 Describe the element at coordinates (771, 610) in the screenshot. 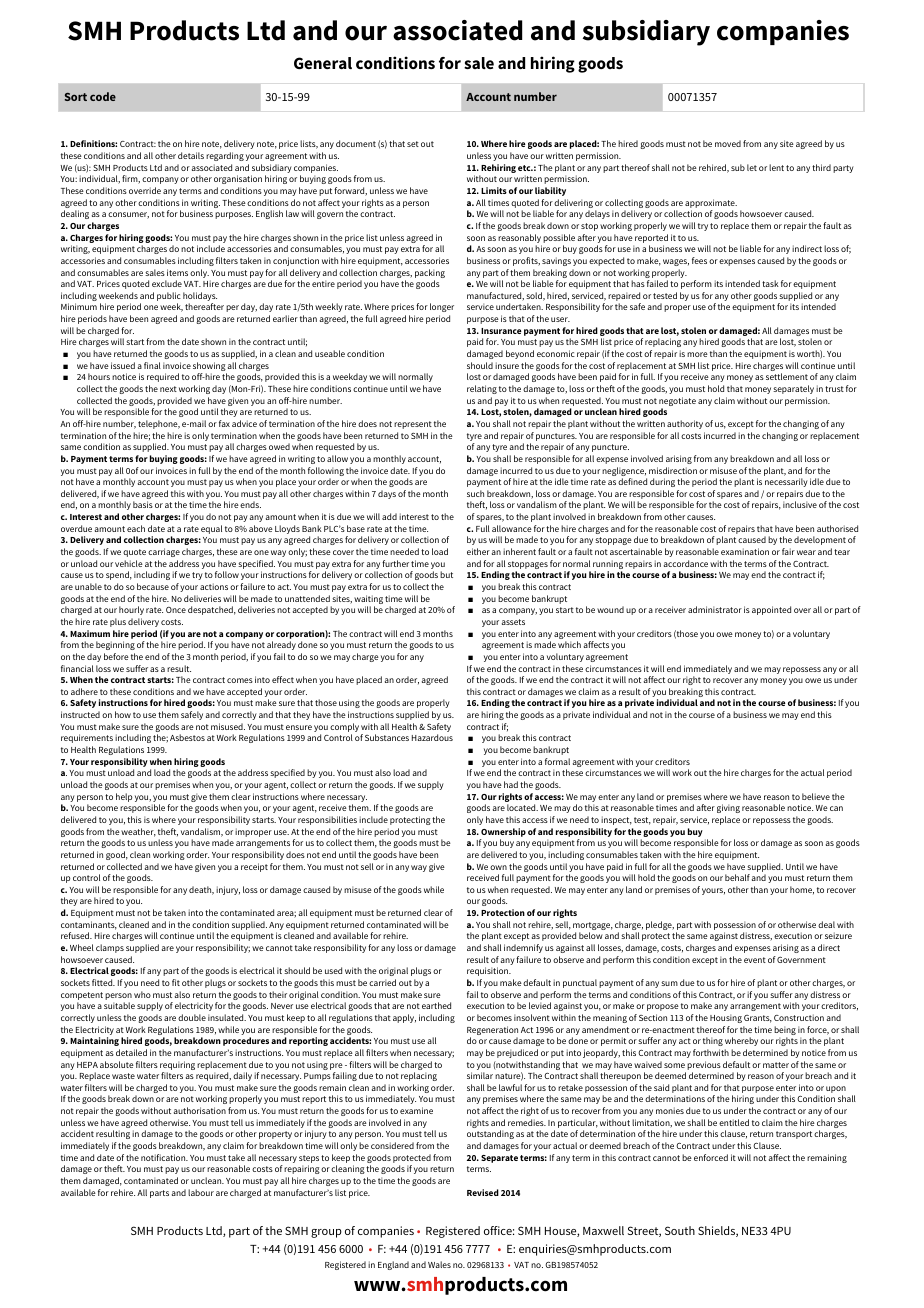

I see `appointed` at that location.
